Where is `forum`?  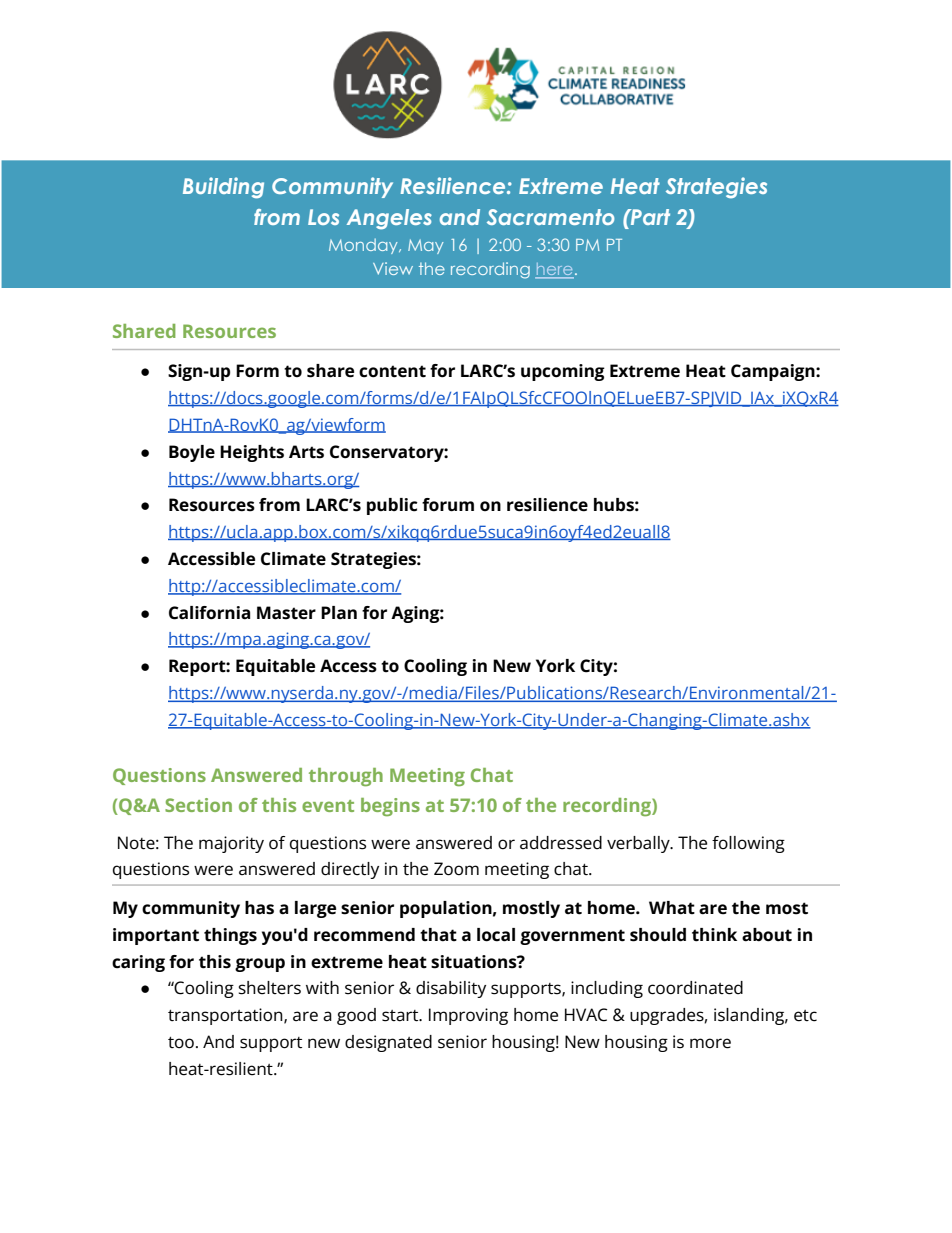 forum is located at coordinates (448, 505).
